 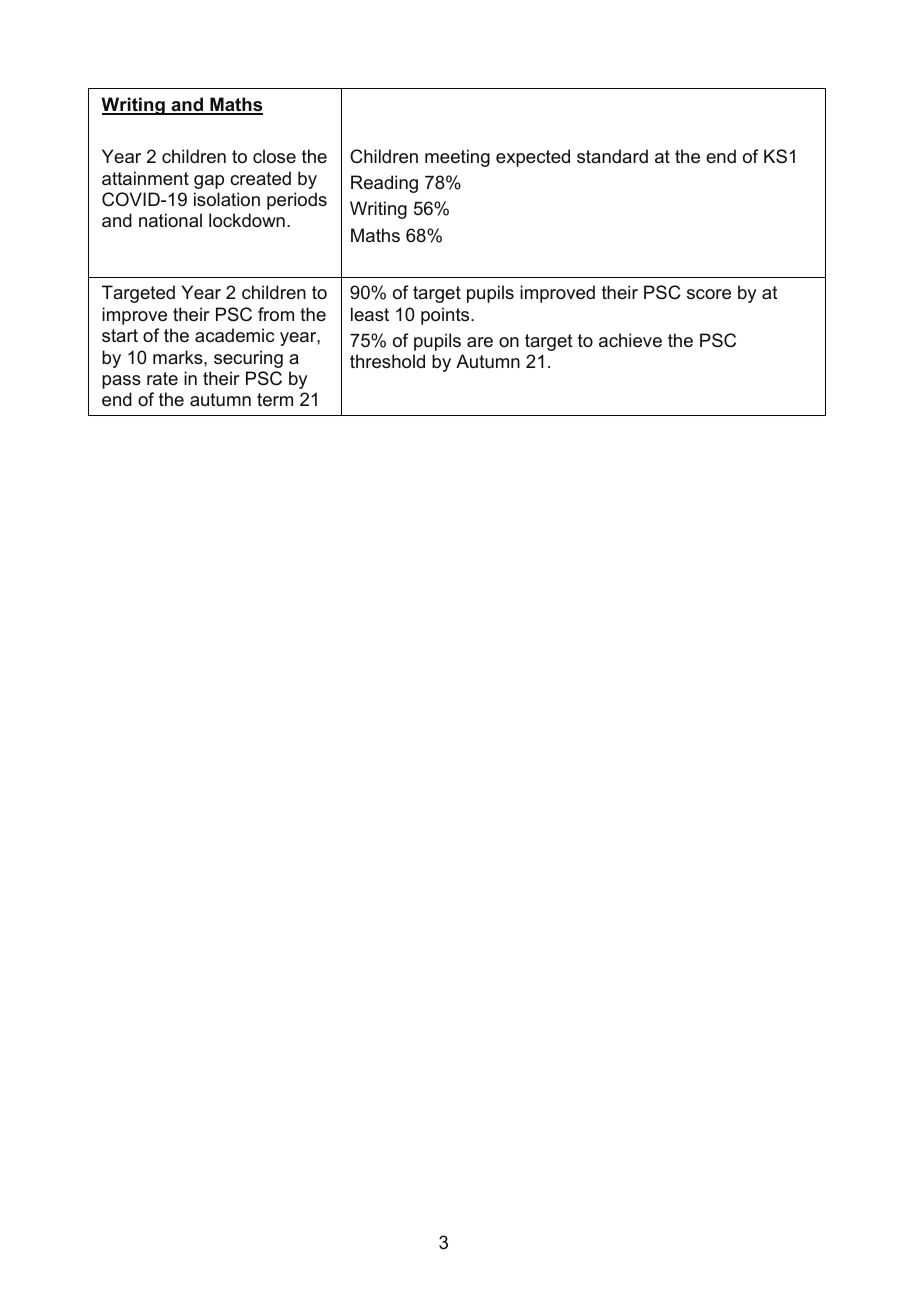 I want to click on term, so click(x=275, y=399).
